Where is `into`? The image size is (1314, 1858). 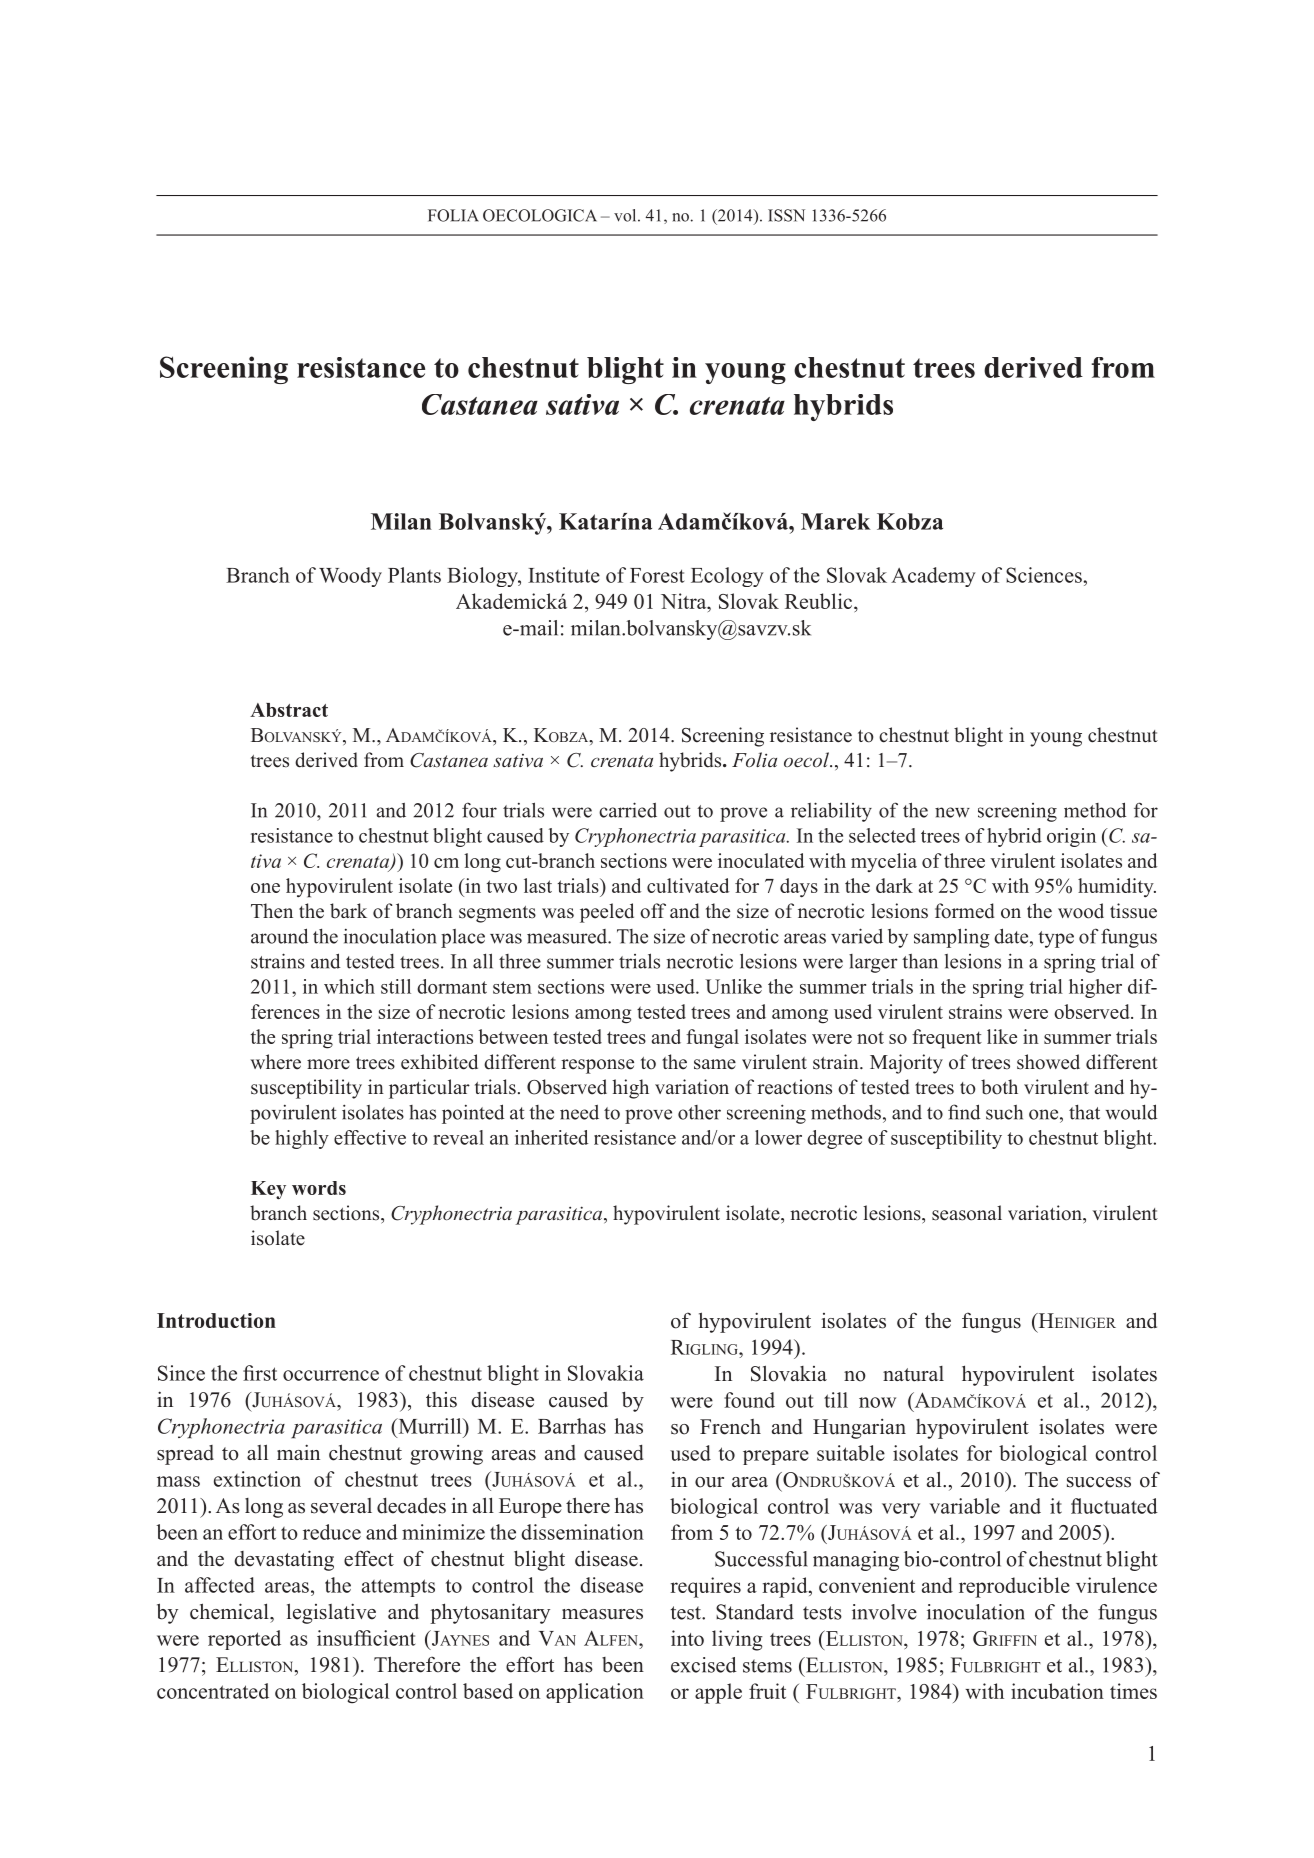 into is located at coordinates (687, 1638).
